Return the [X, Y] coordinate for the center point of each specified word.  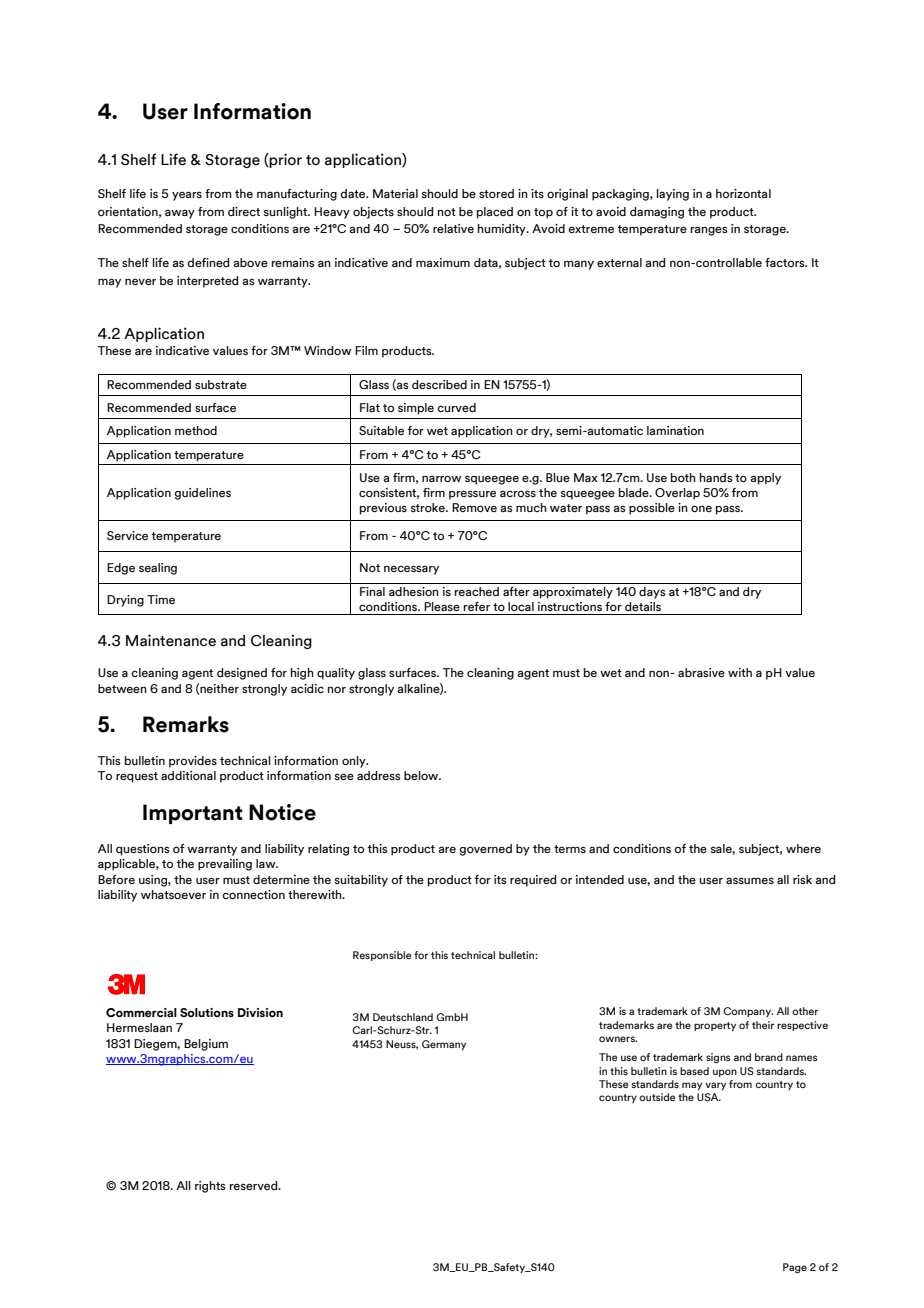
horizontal [743, 193]
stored [496, 193]
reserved [255, 1185]
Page [795, 1268]
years [187, 196]
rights [210, 1187]
